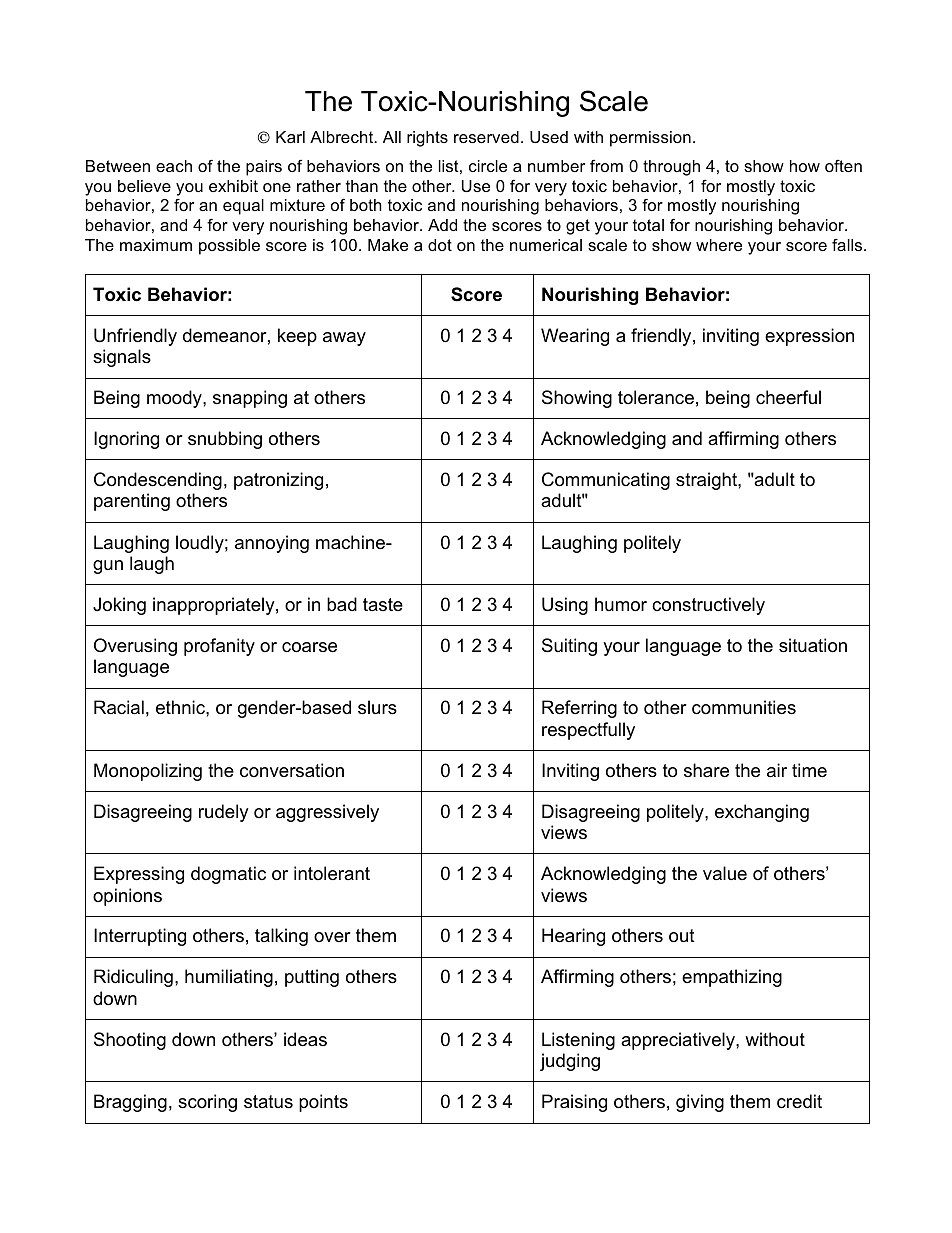  I want to click on constructively, so click(708, 606).
